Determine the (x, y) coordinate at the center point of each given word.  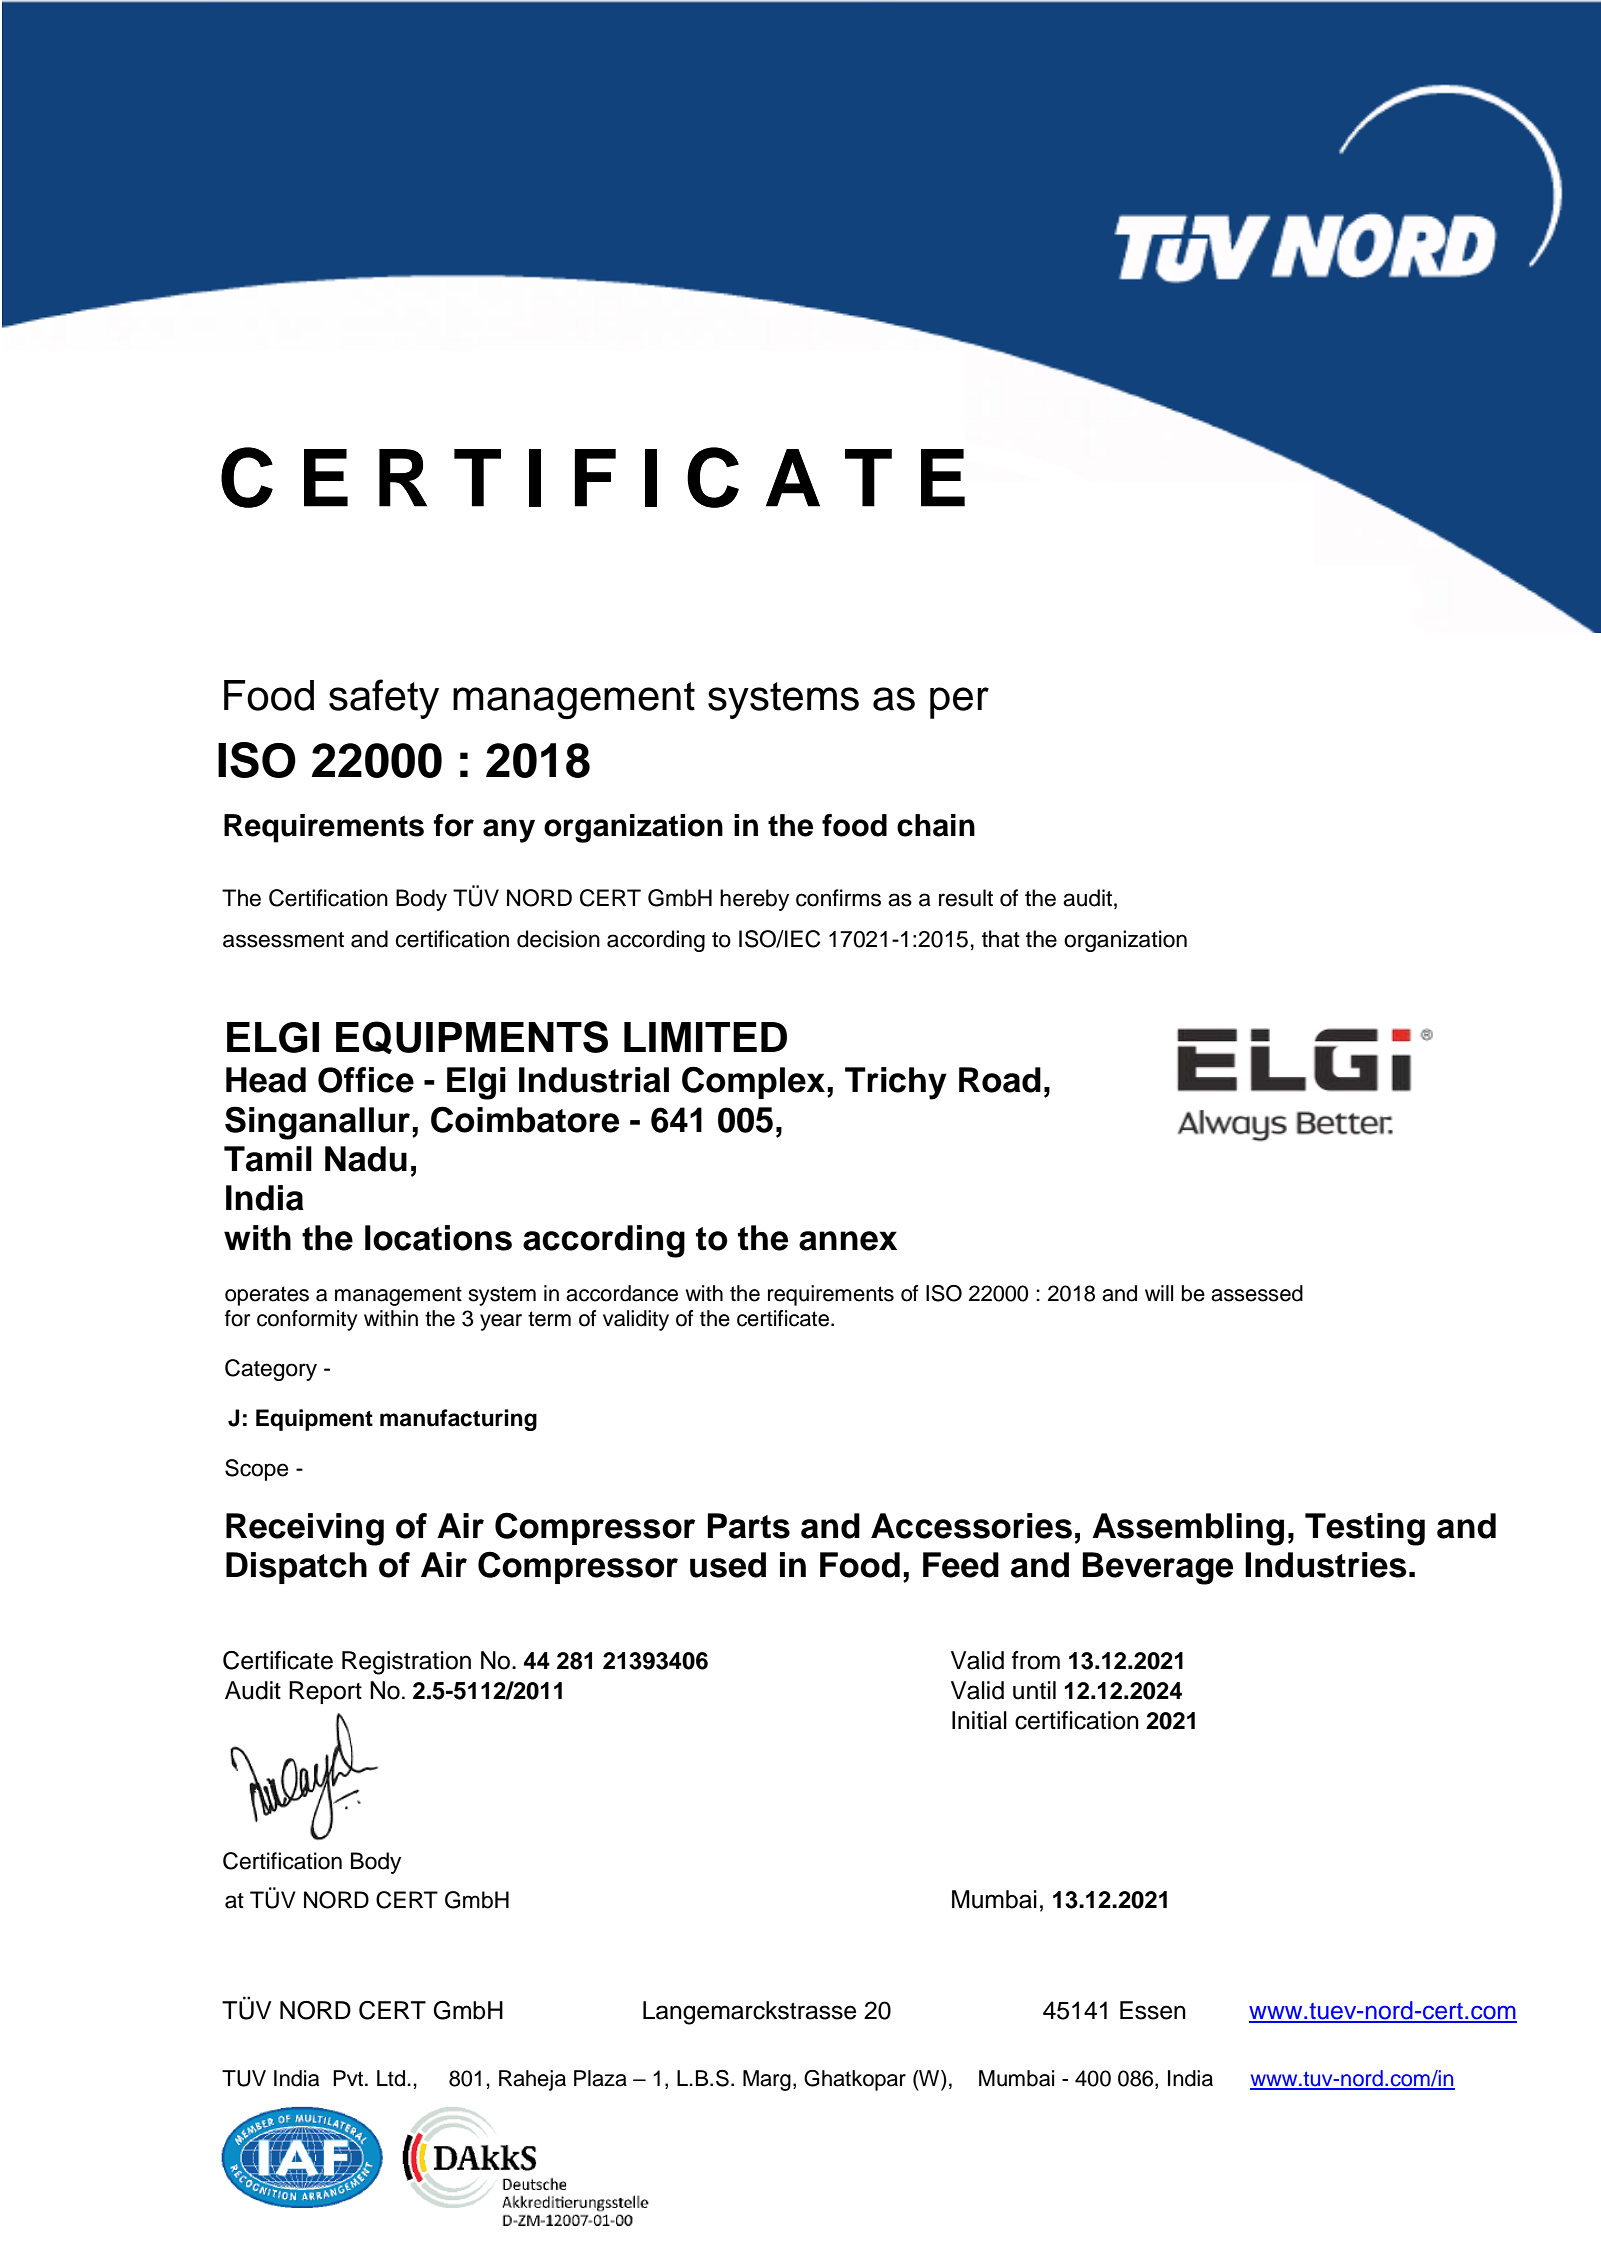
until (1034, 1690)
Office (366, 1080)
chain (936, 825)
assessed (1257, 1293)
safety (384, 699)
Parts (748, 1526)
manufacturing (458, 1420)
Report (325, 1692)
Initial (979, 1720)
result (966, 898)
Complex (753, 1082)
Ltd (391, 2078)
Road (1000, 1080)
